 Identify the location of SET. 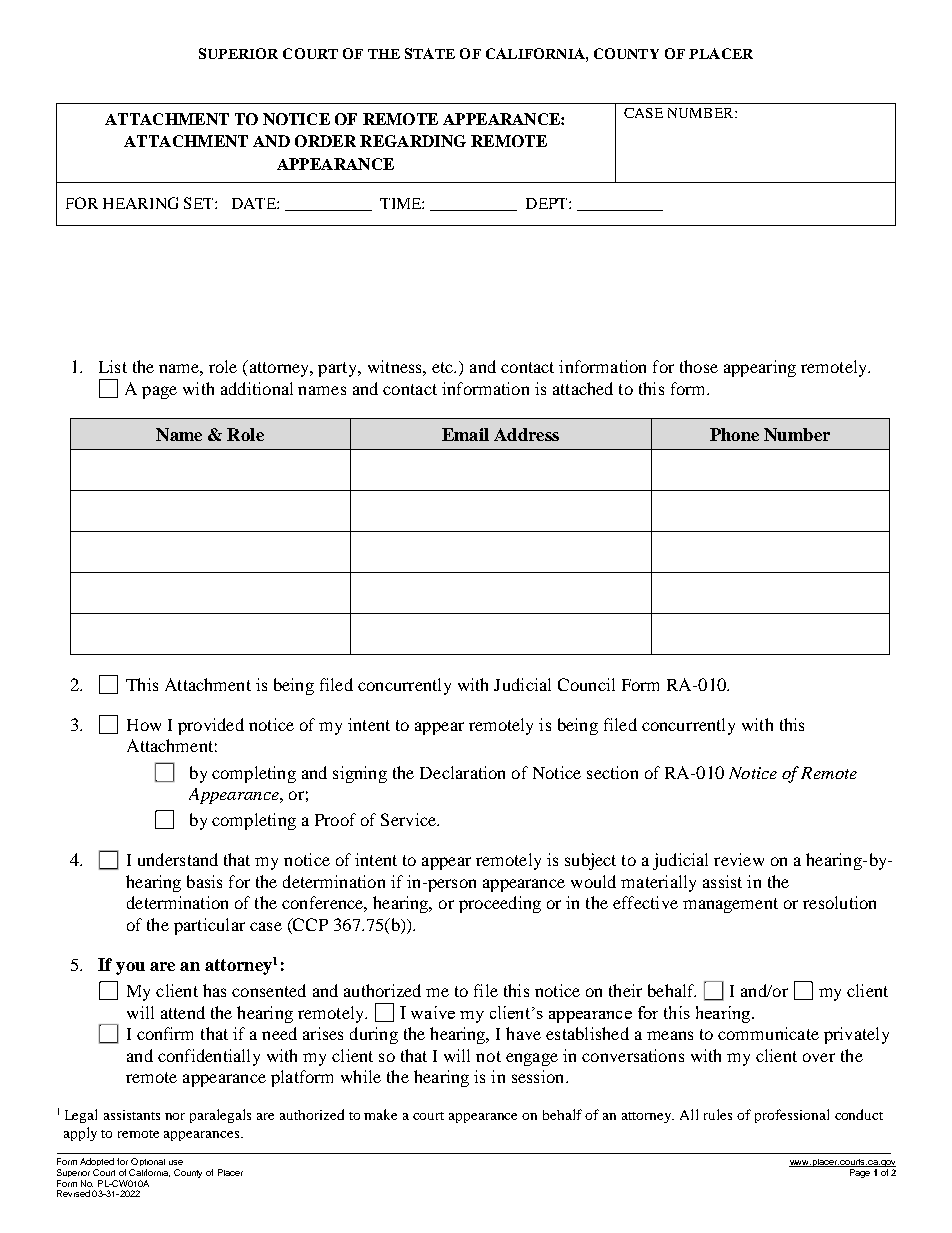
(200, 203).
